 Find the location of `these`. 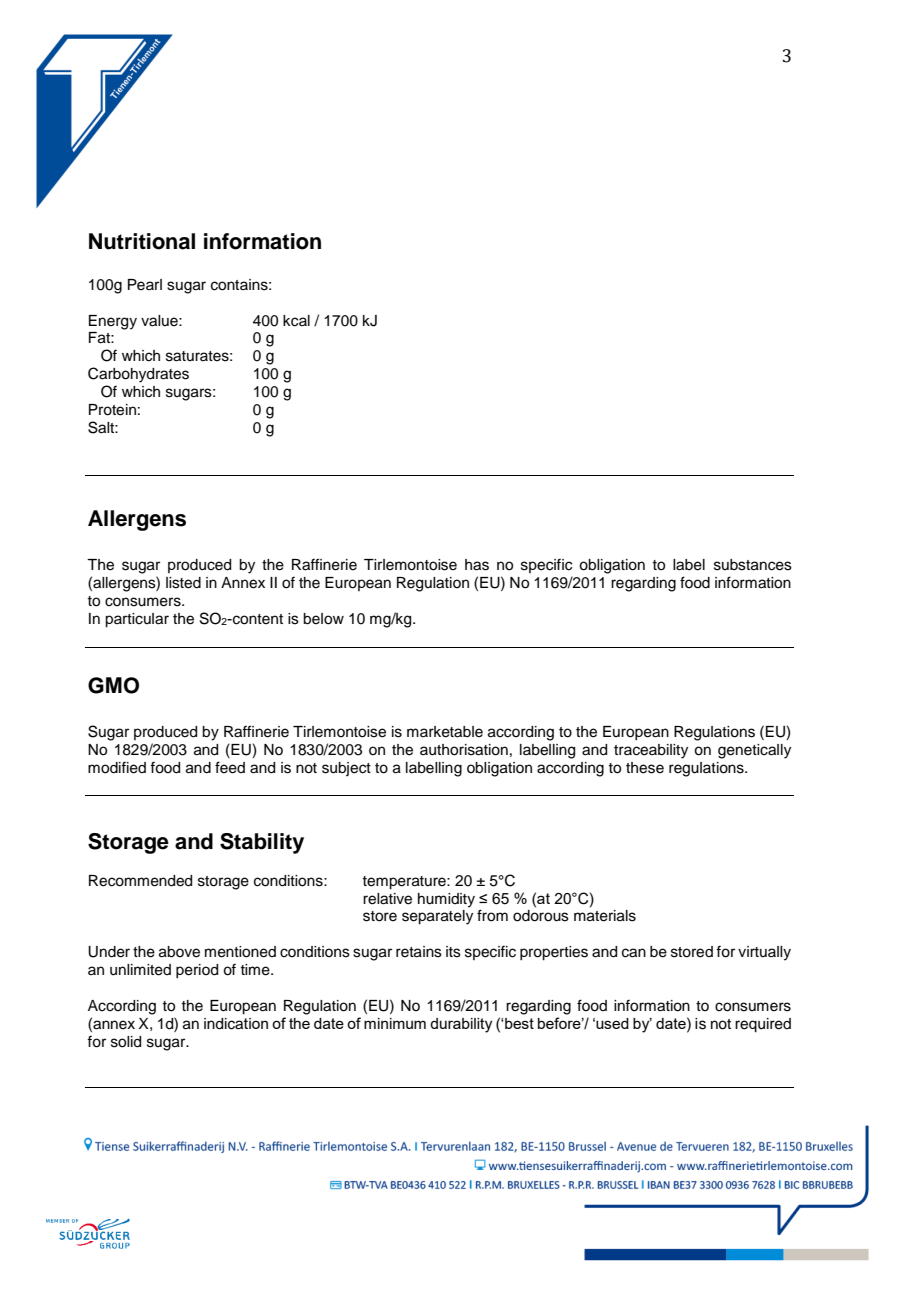

these is located at coordinates (645, 768).
